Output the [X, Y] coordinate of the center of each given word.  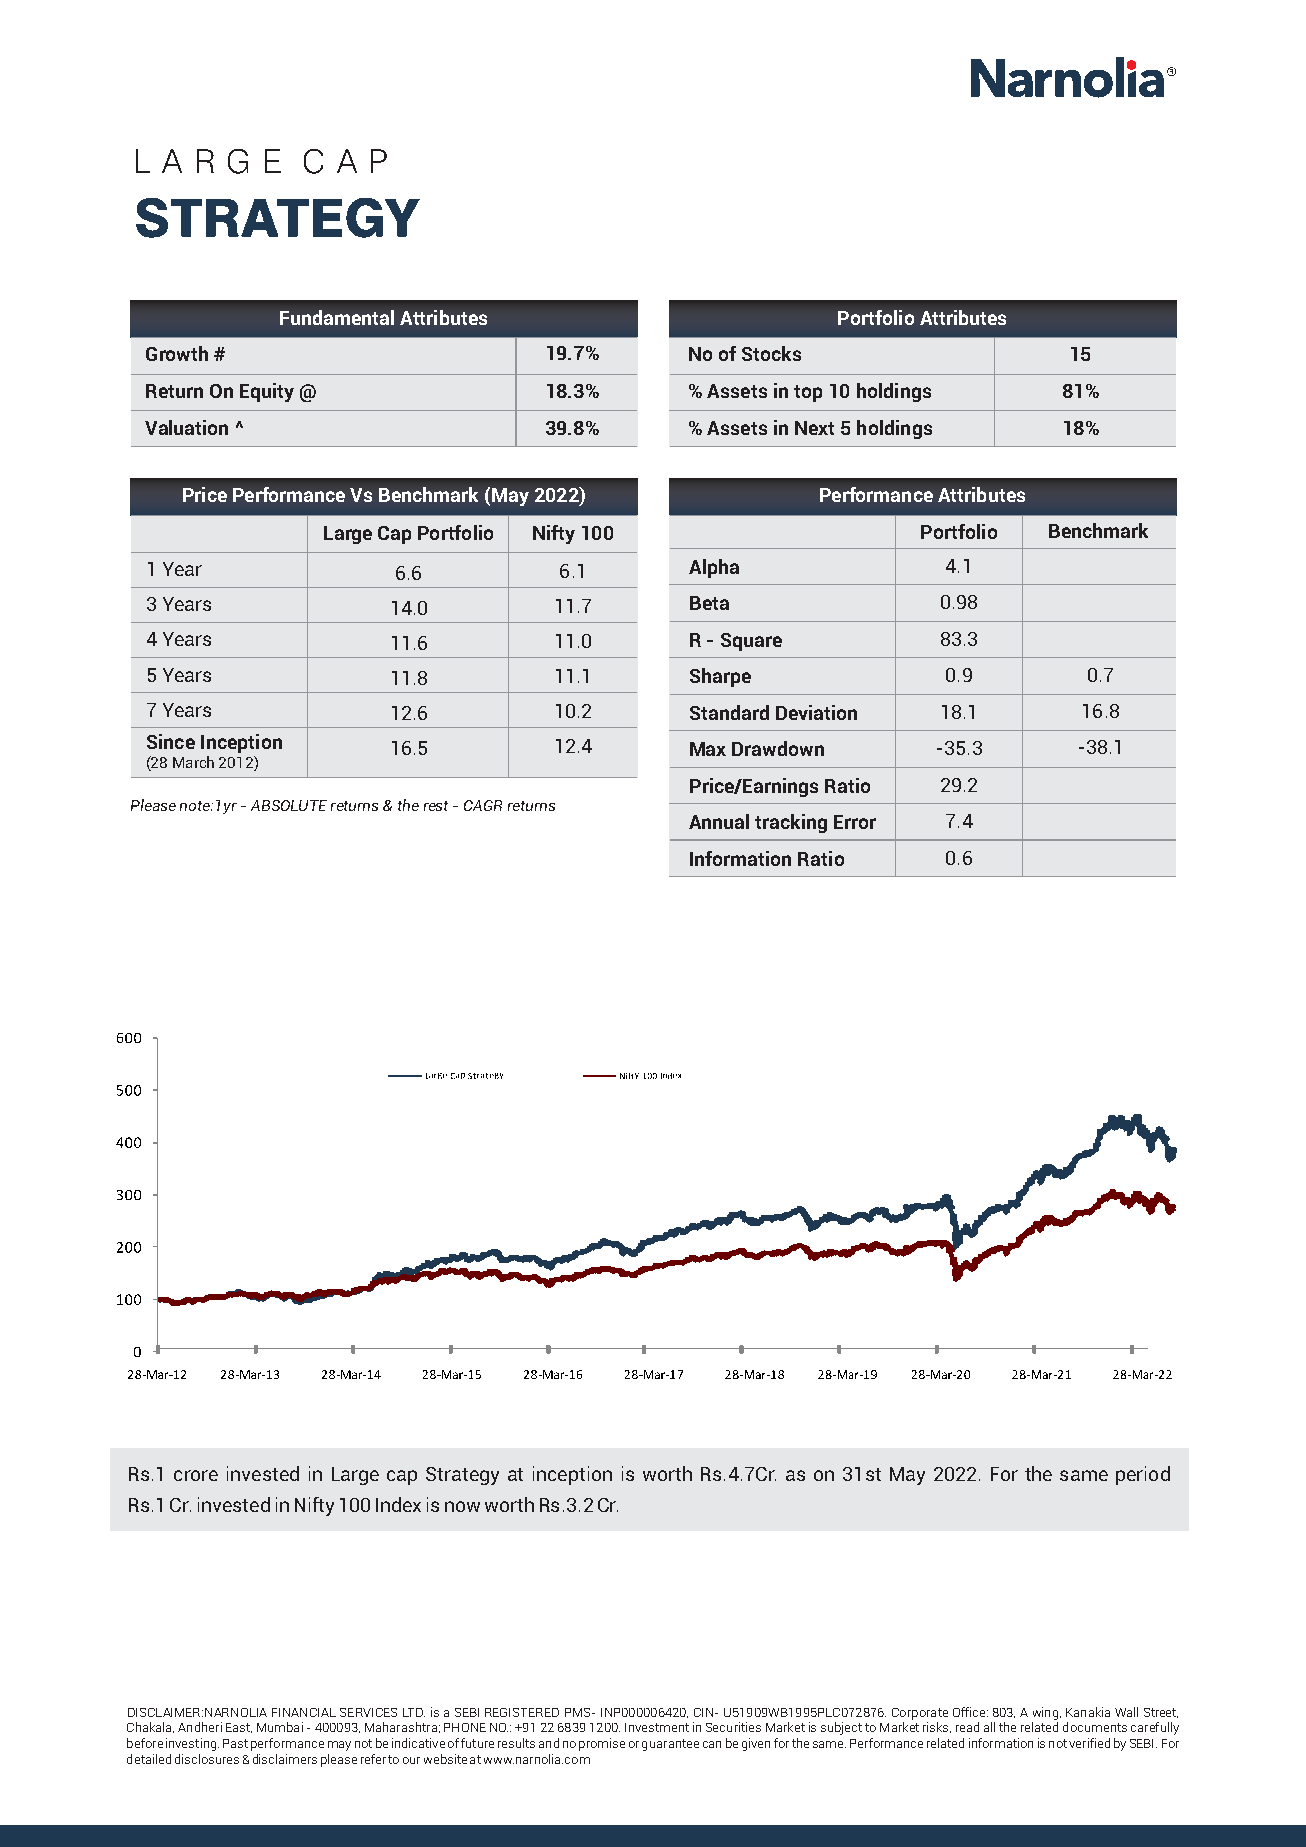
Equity [267, 392]
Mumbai [280, 1727]
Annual [719, 821]
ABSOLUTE [289, 805]
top [808, 393]
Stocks [771, 353]
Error [855, 822]
